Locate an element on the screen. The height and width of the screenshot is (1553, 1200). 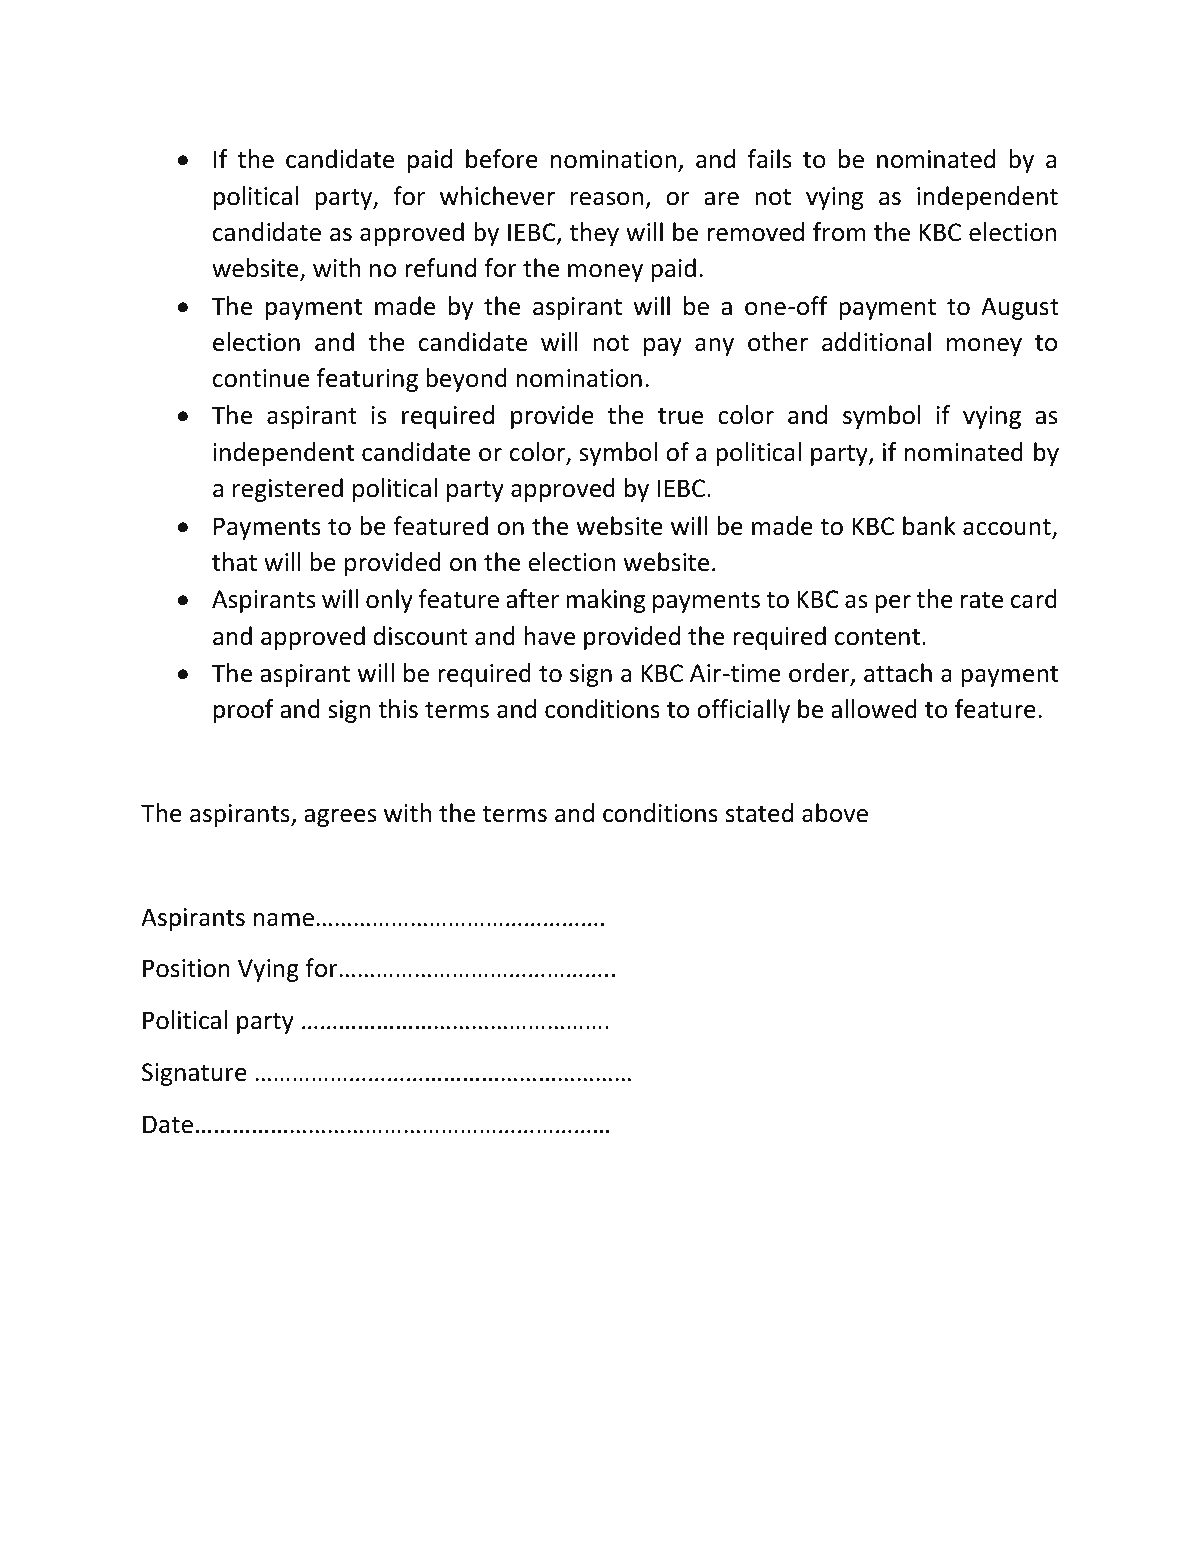
whichever is located at coordinates (497, 196).
